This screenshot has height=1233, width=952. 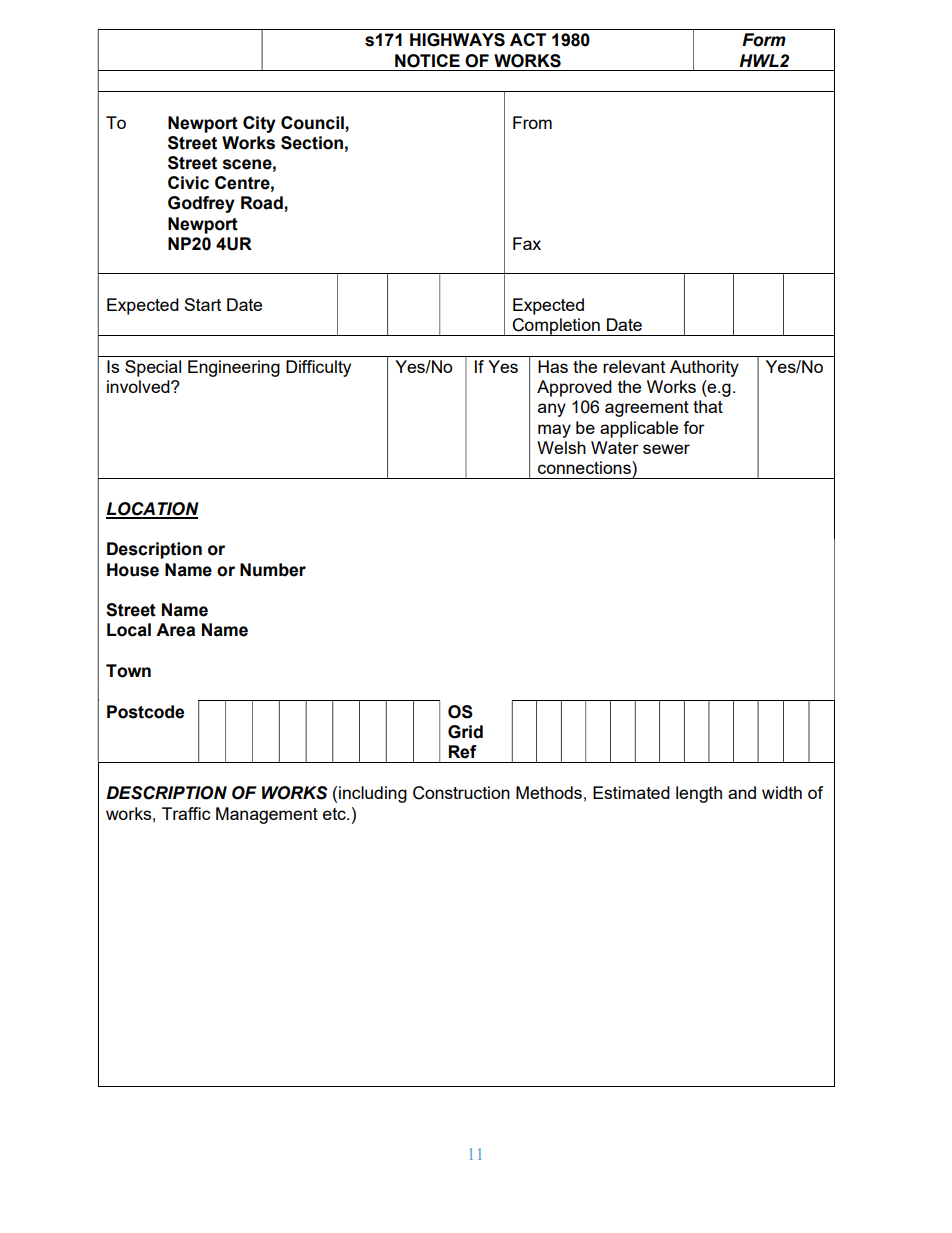 I want to click on that, so click(x=708, y=406).
